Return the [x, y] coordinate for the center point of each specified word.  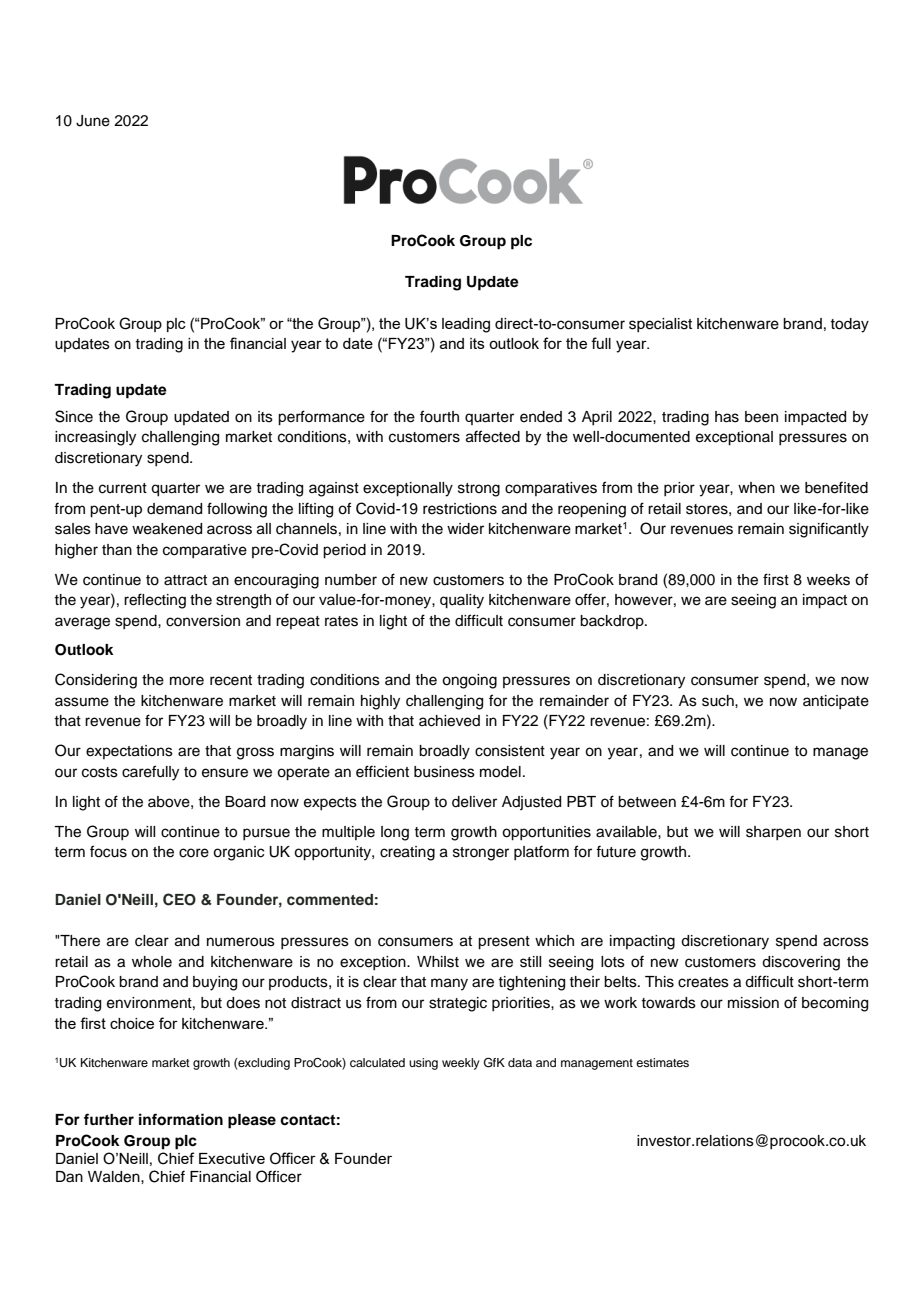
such [719, 701]
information [181, 1119]
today [849, 325]
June [93, 121]
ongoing [469, 681]
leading [466, 325]
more [187, 681]
